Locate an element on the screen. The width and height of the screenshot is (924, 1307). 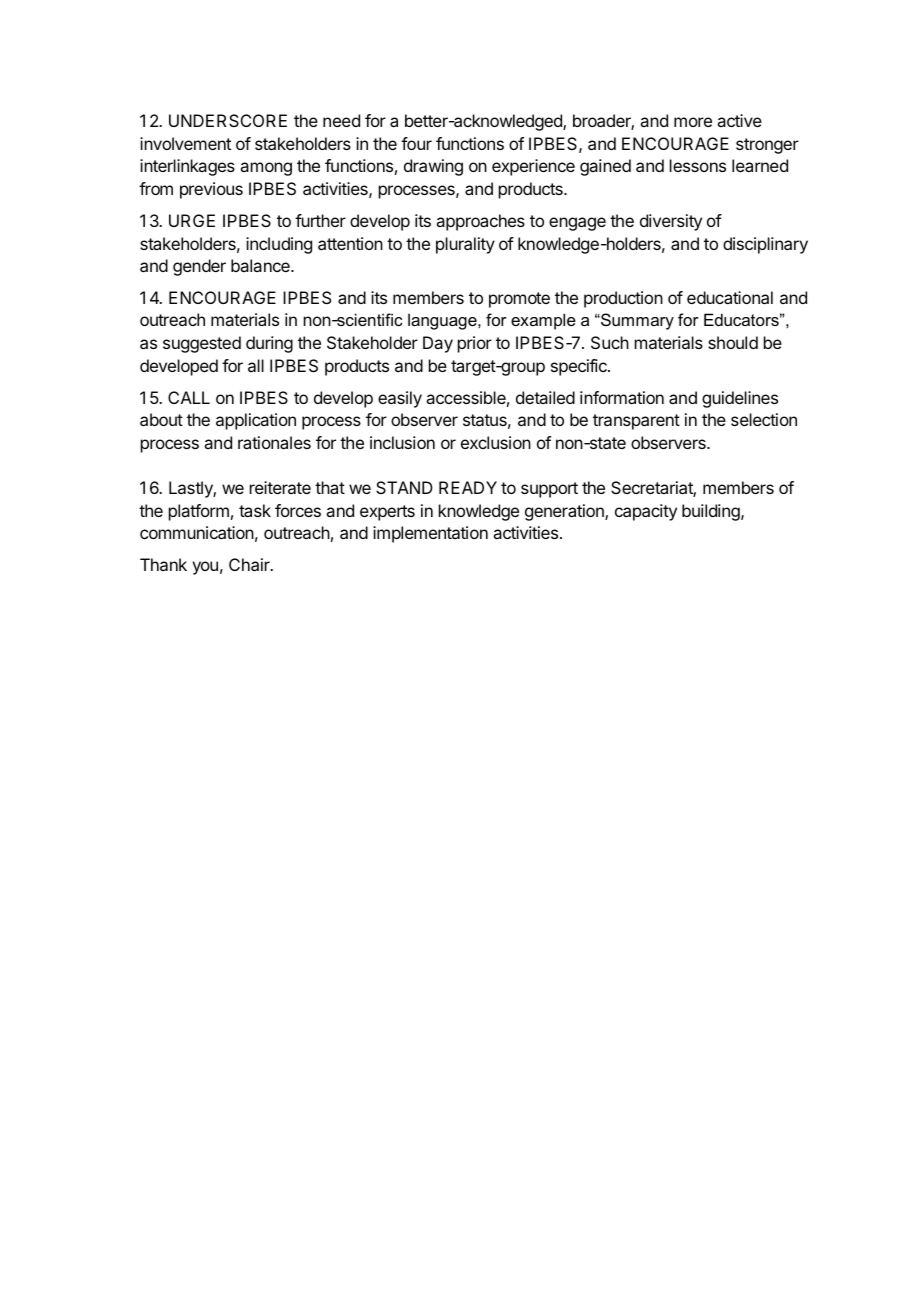
UNDERSCORE is located at coordinates (228, 120).
